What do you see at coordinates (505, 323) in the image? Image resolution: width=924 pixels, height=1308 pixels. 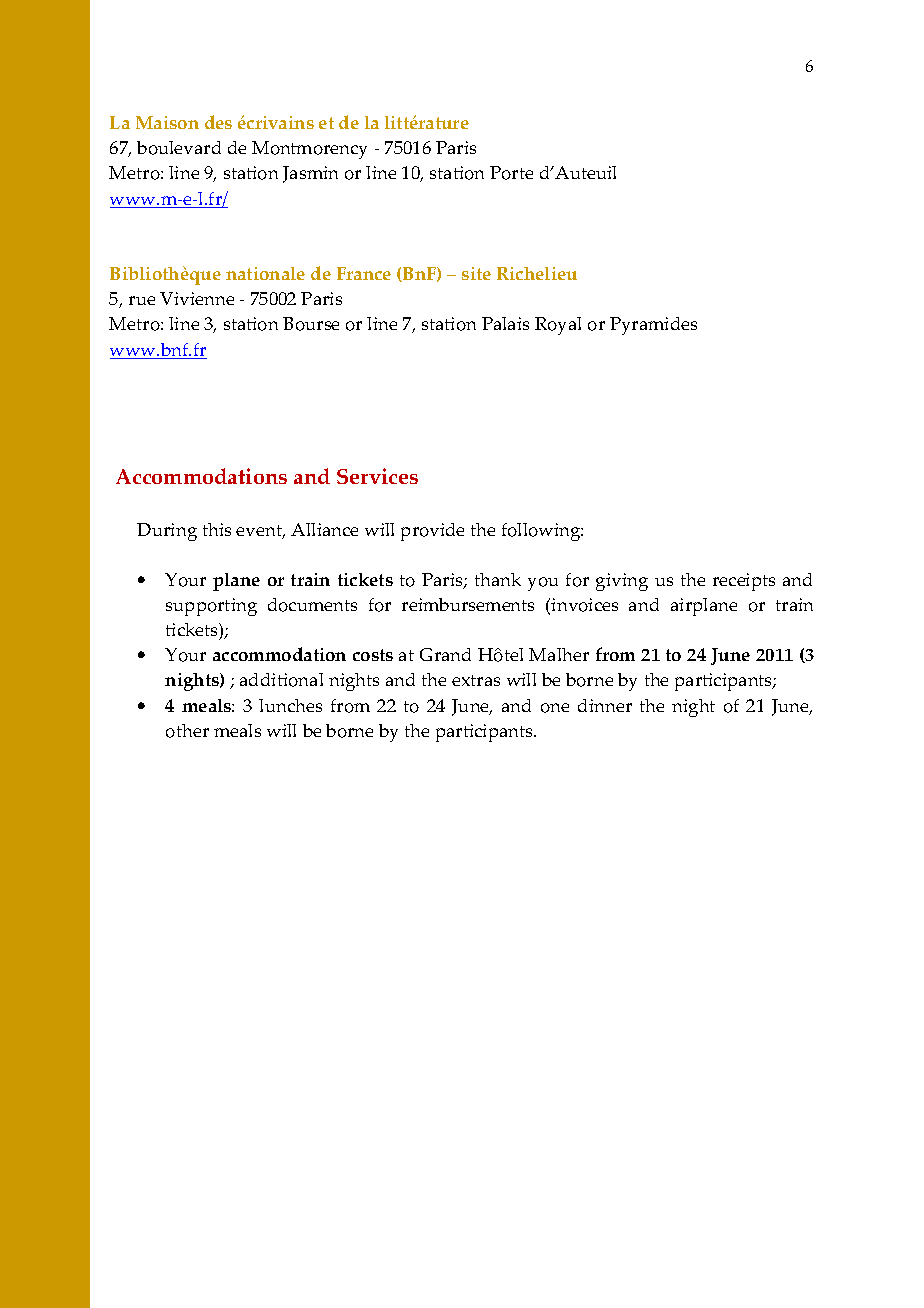 I see `Palais` at bounding box center [505, 323].
